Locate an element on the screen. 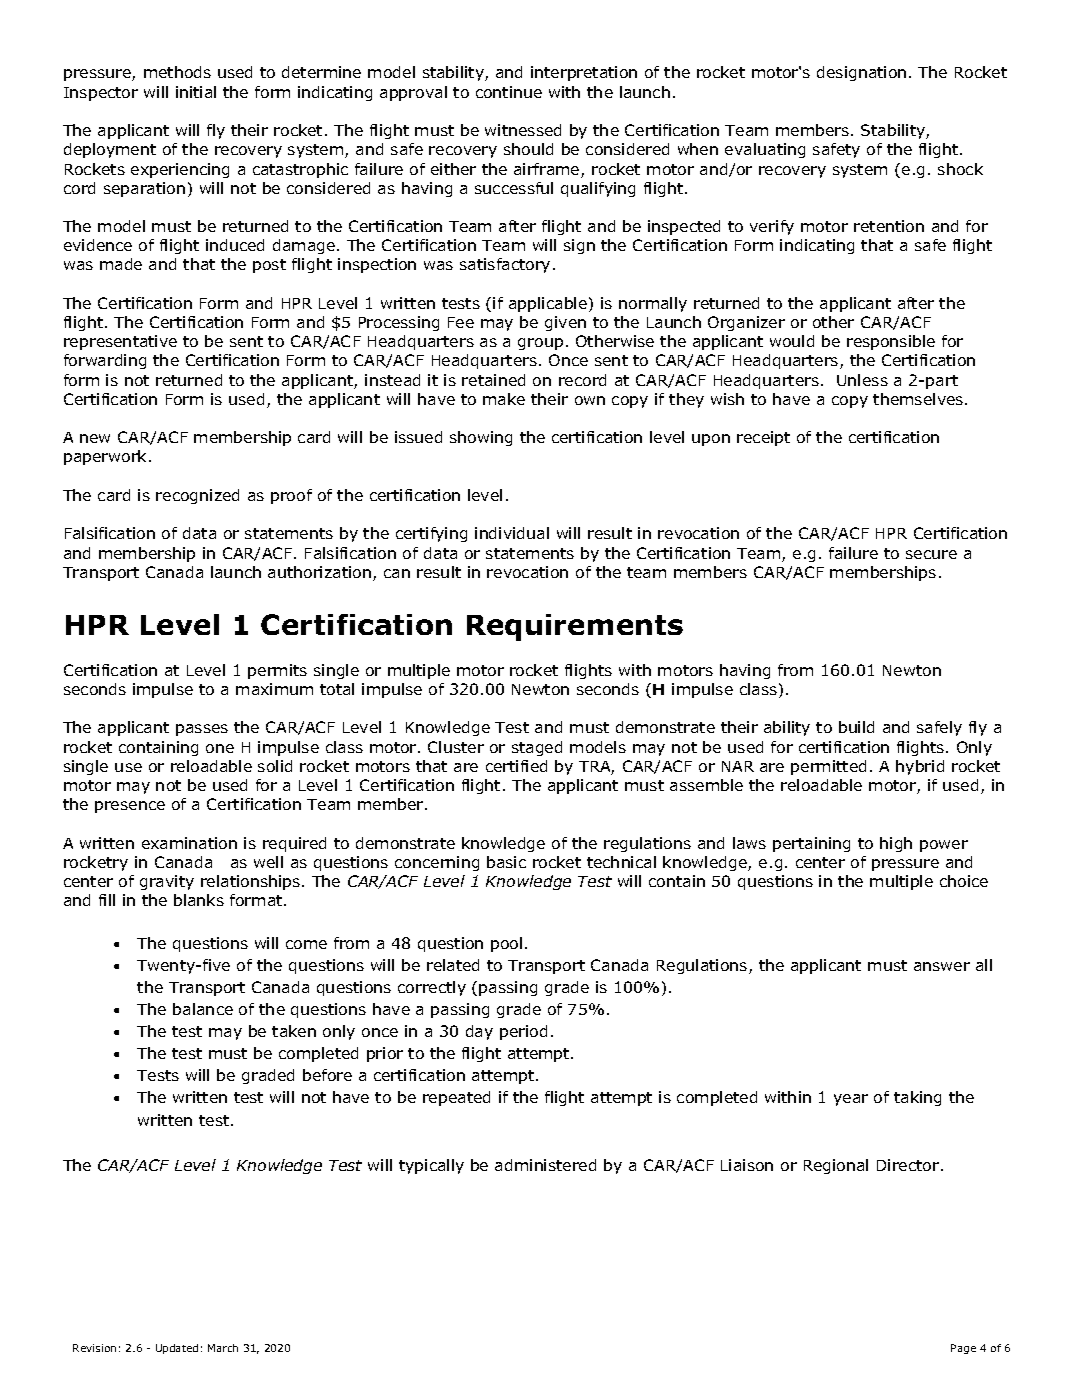 The width and height of the screenshot is (1074, 1390). high is located at coordinates (896, 844).
